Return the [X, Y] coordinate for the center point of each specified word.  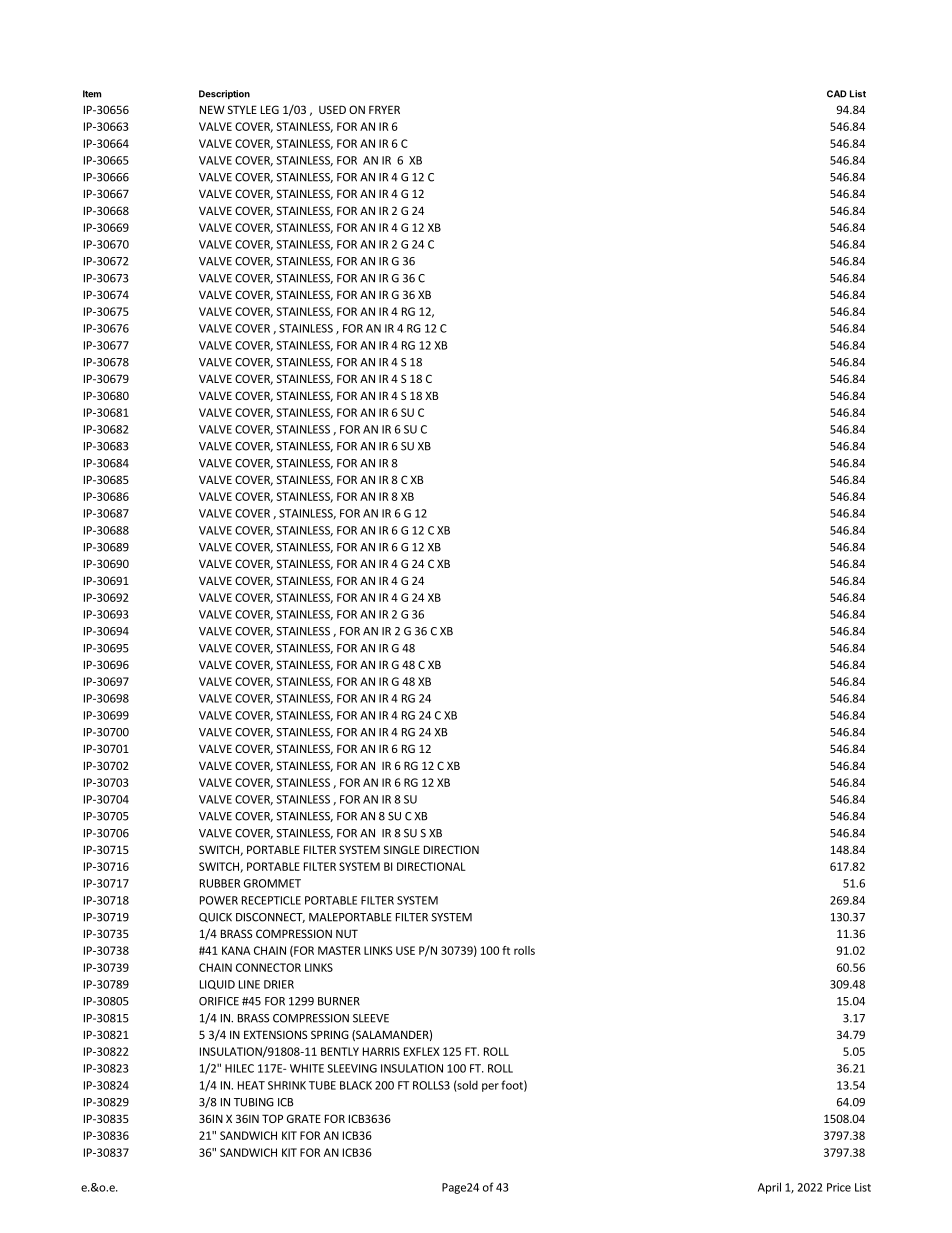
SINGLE [402, 849]
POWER [219, 900]
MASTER [339, 950]
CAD [837, 94]
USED [332, 109]
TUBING [254, 1102]
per [490, 1087]
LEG [270, 109]
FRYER [384, 109]
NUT [347, 933]
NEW [212, 109]
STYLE [242, 109]
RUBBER [220, 883]
